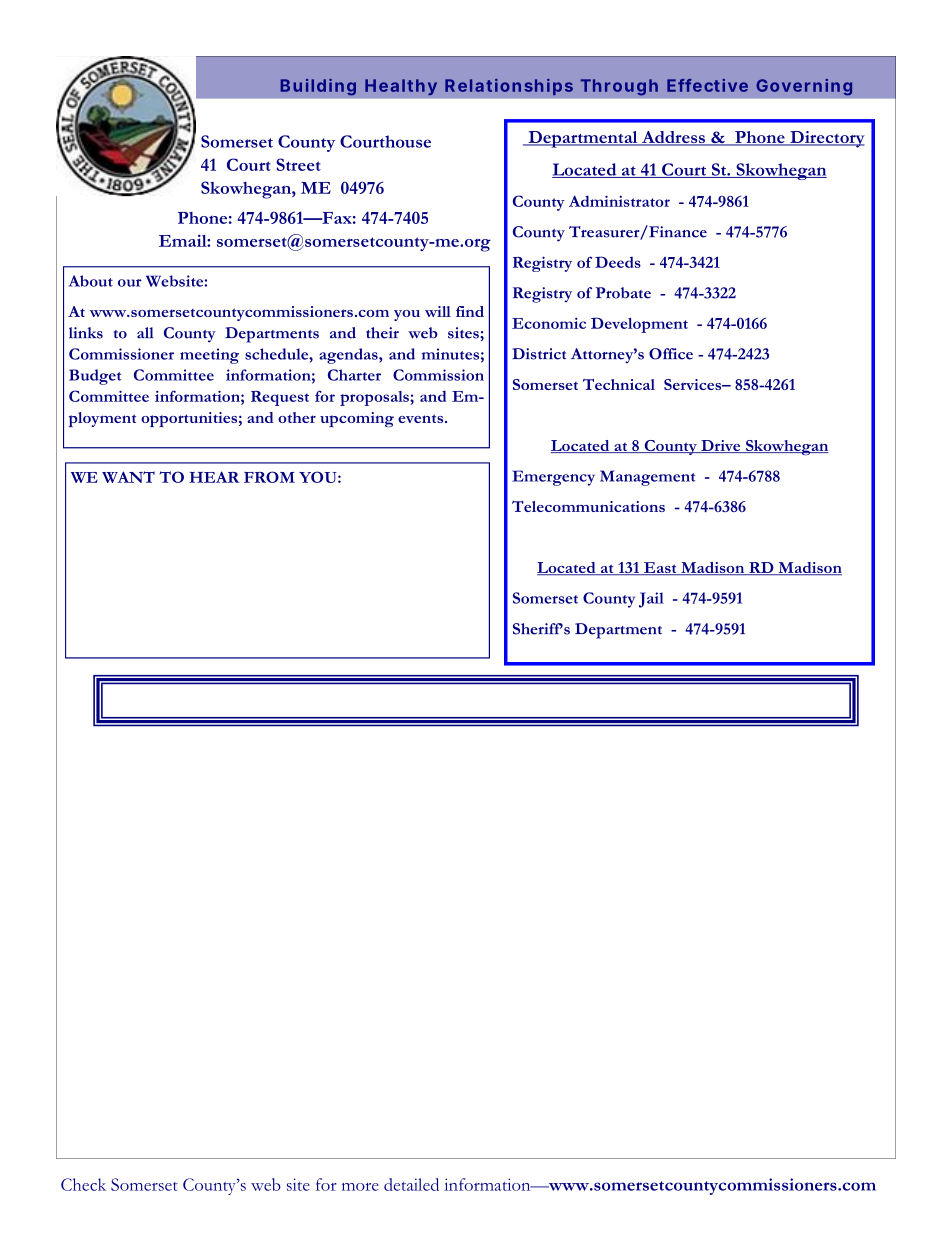  Describe the element at coordinates (721, 446) in the screenshot. I see `Drive` at that location.
